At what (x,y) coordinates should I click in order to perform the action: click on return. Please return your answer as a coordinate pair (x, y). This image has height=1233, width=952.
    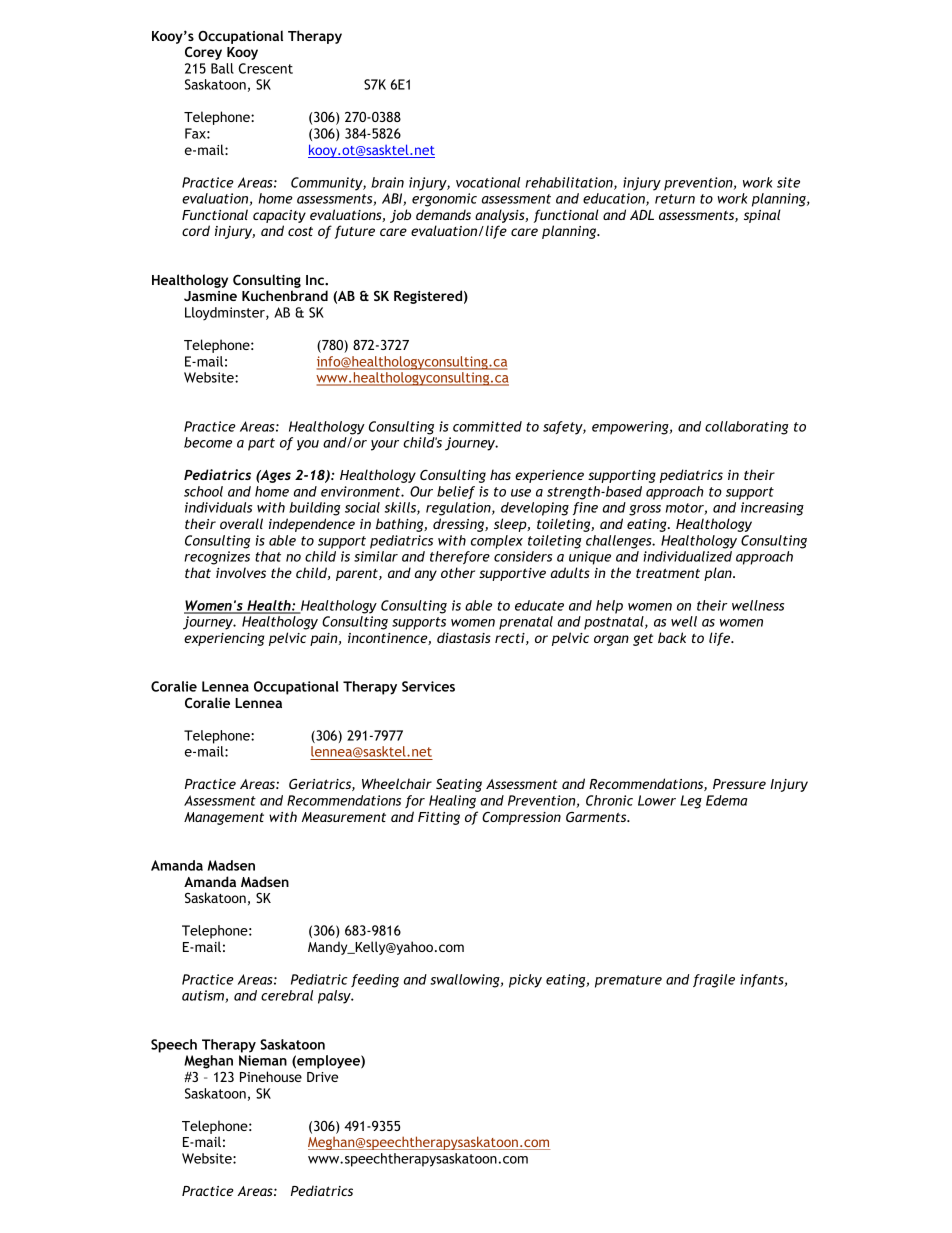
    Looking at the image, I should click on (675, 199).
